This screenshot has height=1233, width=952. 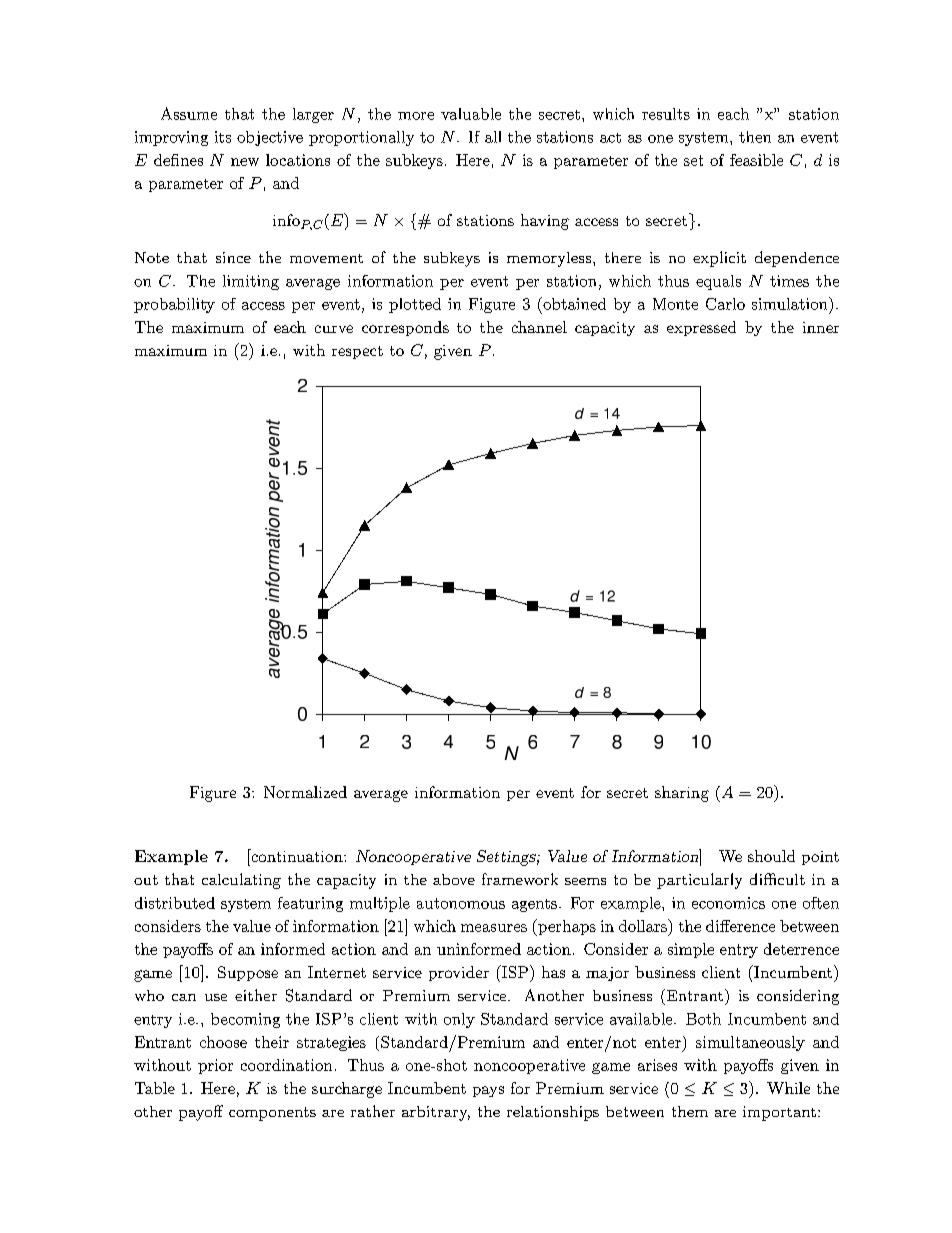 What do you see at coordinates (488, 1091) in the screenshot?
I see `pays` at bounding box center [488, 1091].
